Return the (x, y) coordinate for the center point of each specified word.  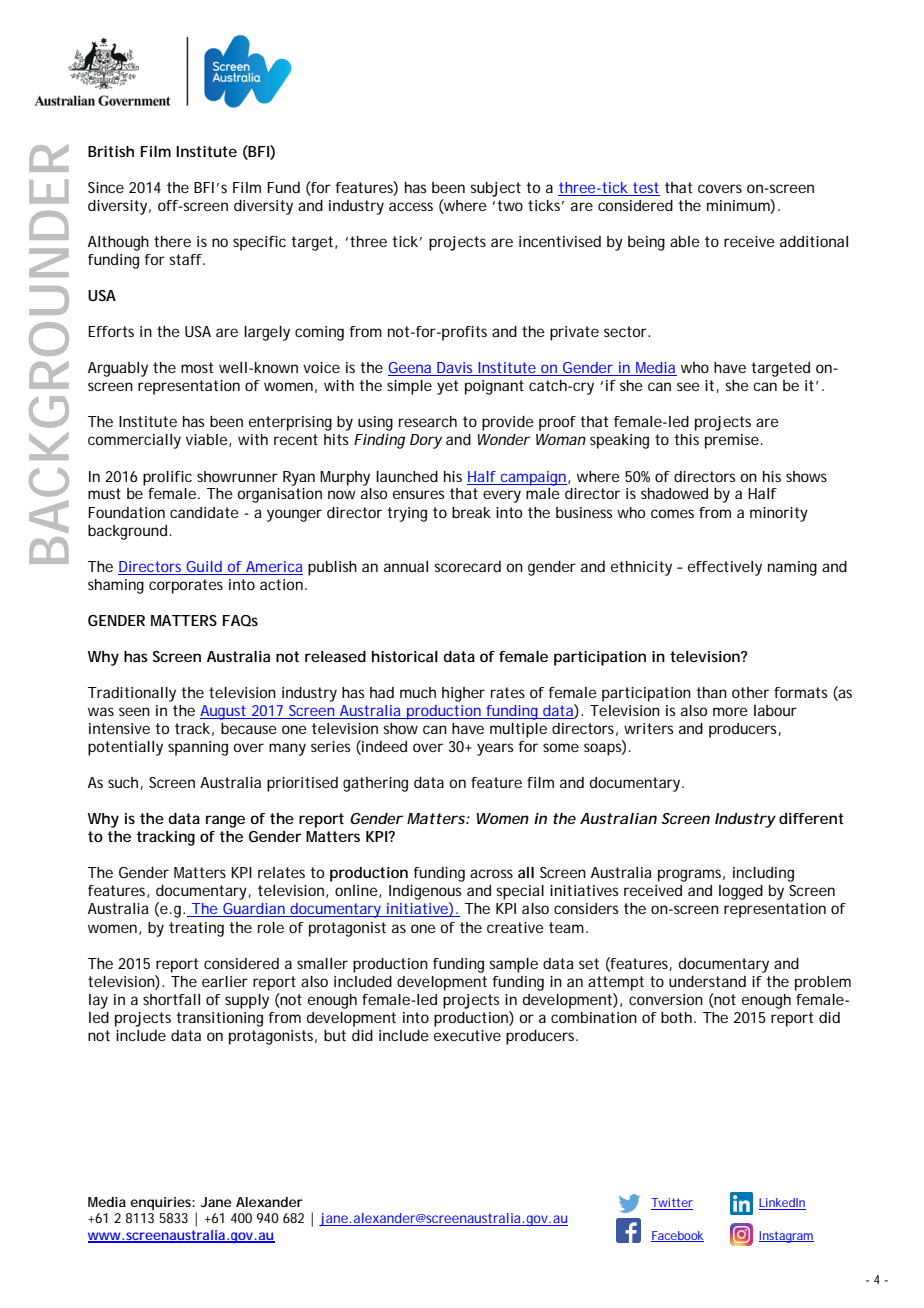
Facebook (677, 1236)
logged (741, 892)
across (491, 873)
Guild (204, 566)
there (172, 241)
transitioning (219, 1019)
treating (196, 929)
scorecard (467, 566)
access (411, 206)
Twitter (672, 1204)
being (646, 243)
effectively (725, 568)
